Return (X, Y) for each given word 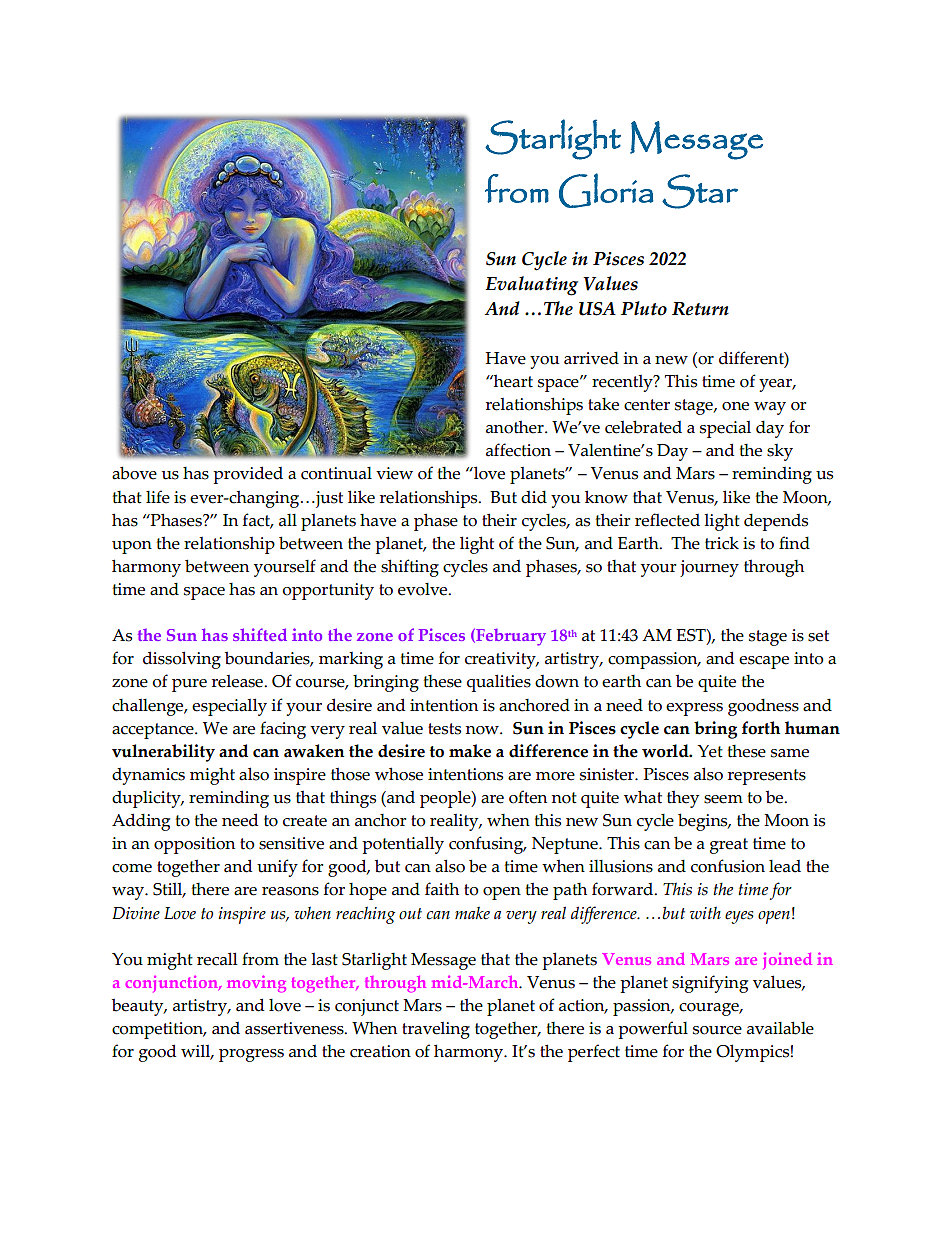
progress (251, 1055)
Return (700, 309)
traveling (436, 1030)
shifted (260, 634)
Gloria (606, 190)
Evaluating (531, 286)
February (510, 637)
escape (764, 662)
